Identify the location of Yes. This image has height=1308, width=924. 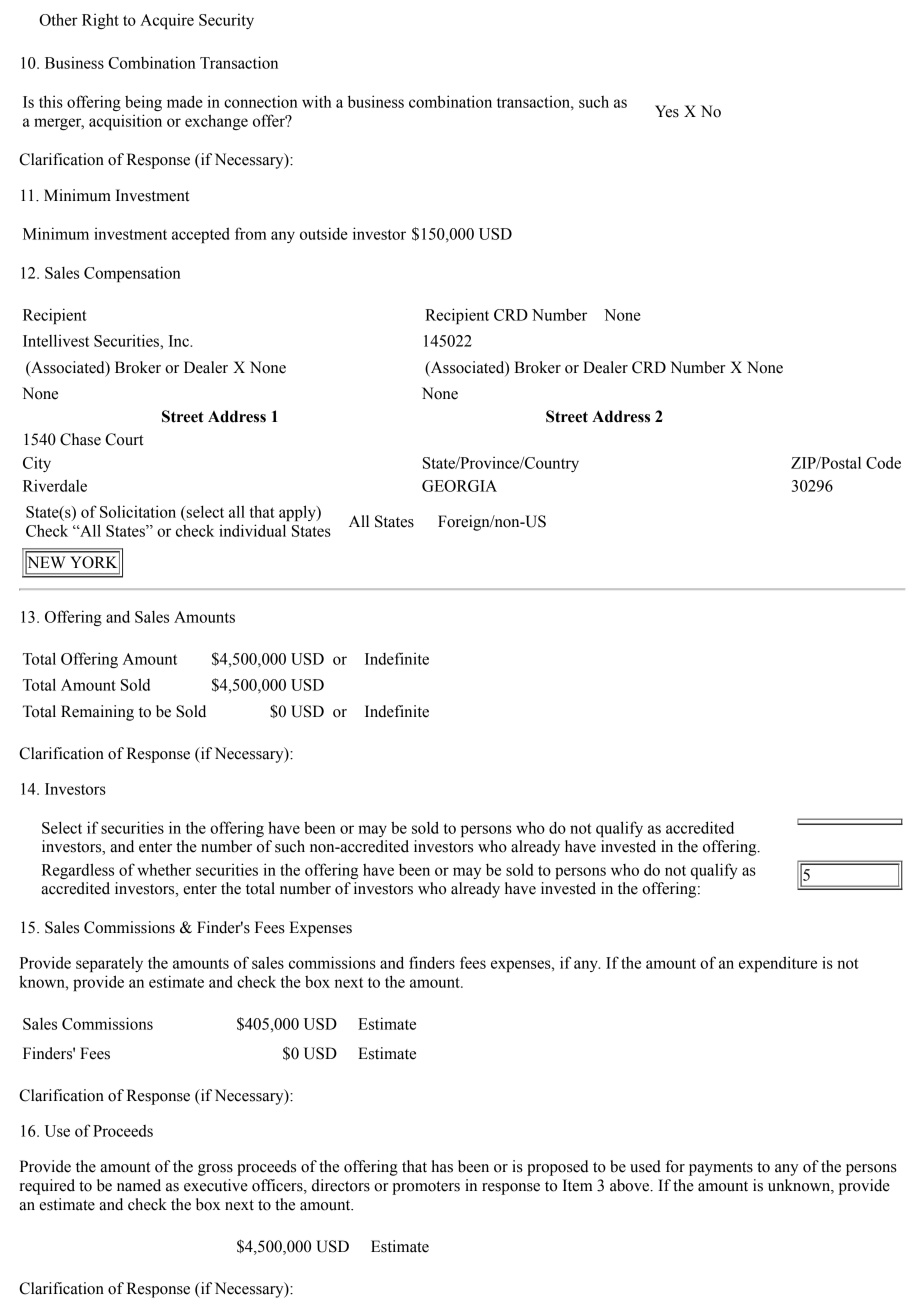
(667, 111).
